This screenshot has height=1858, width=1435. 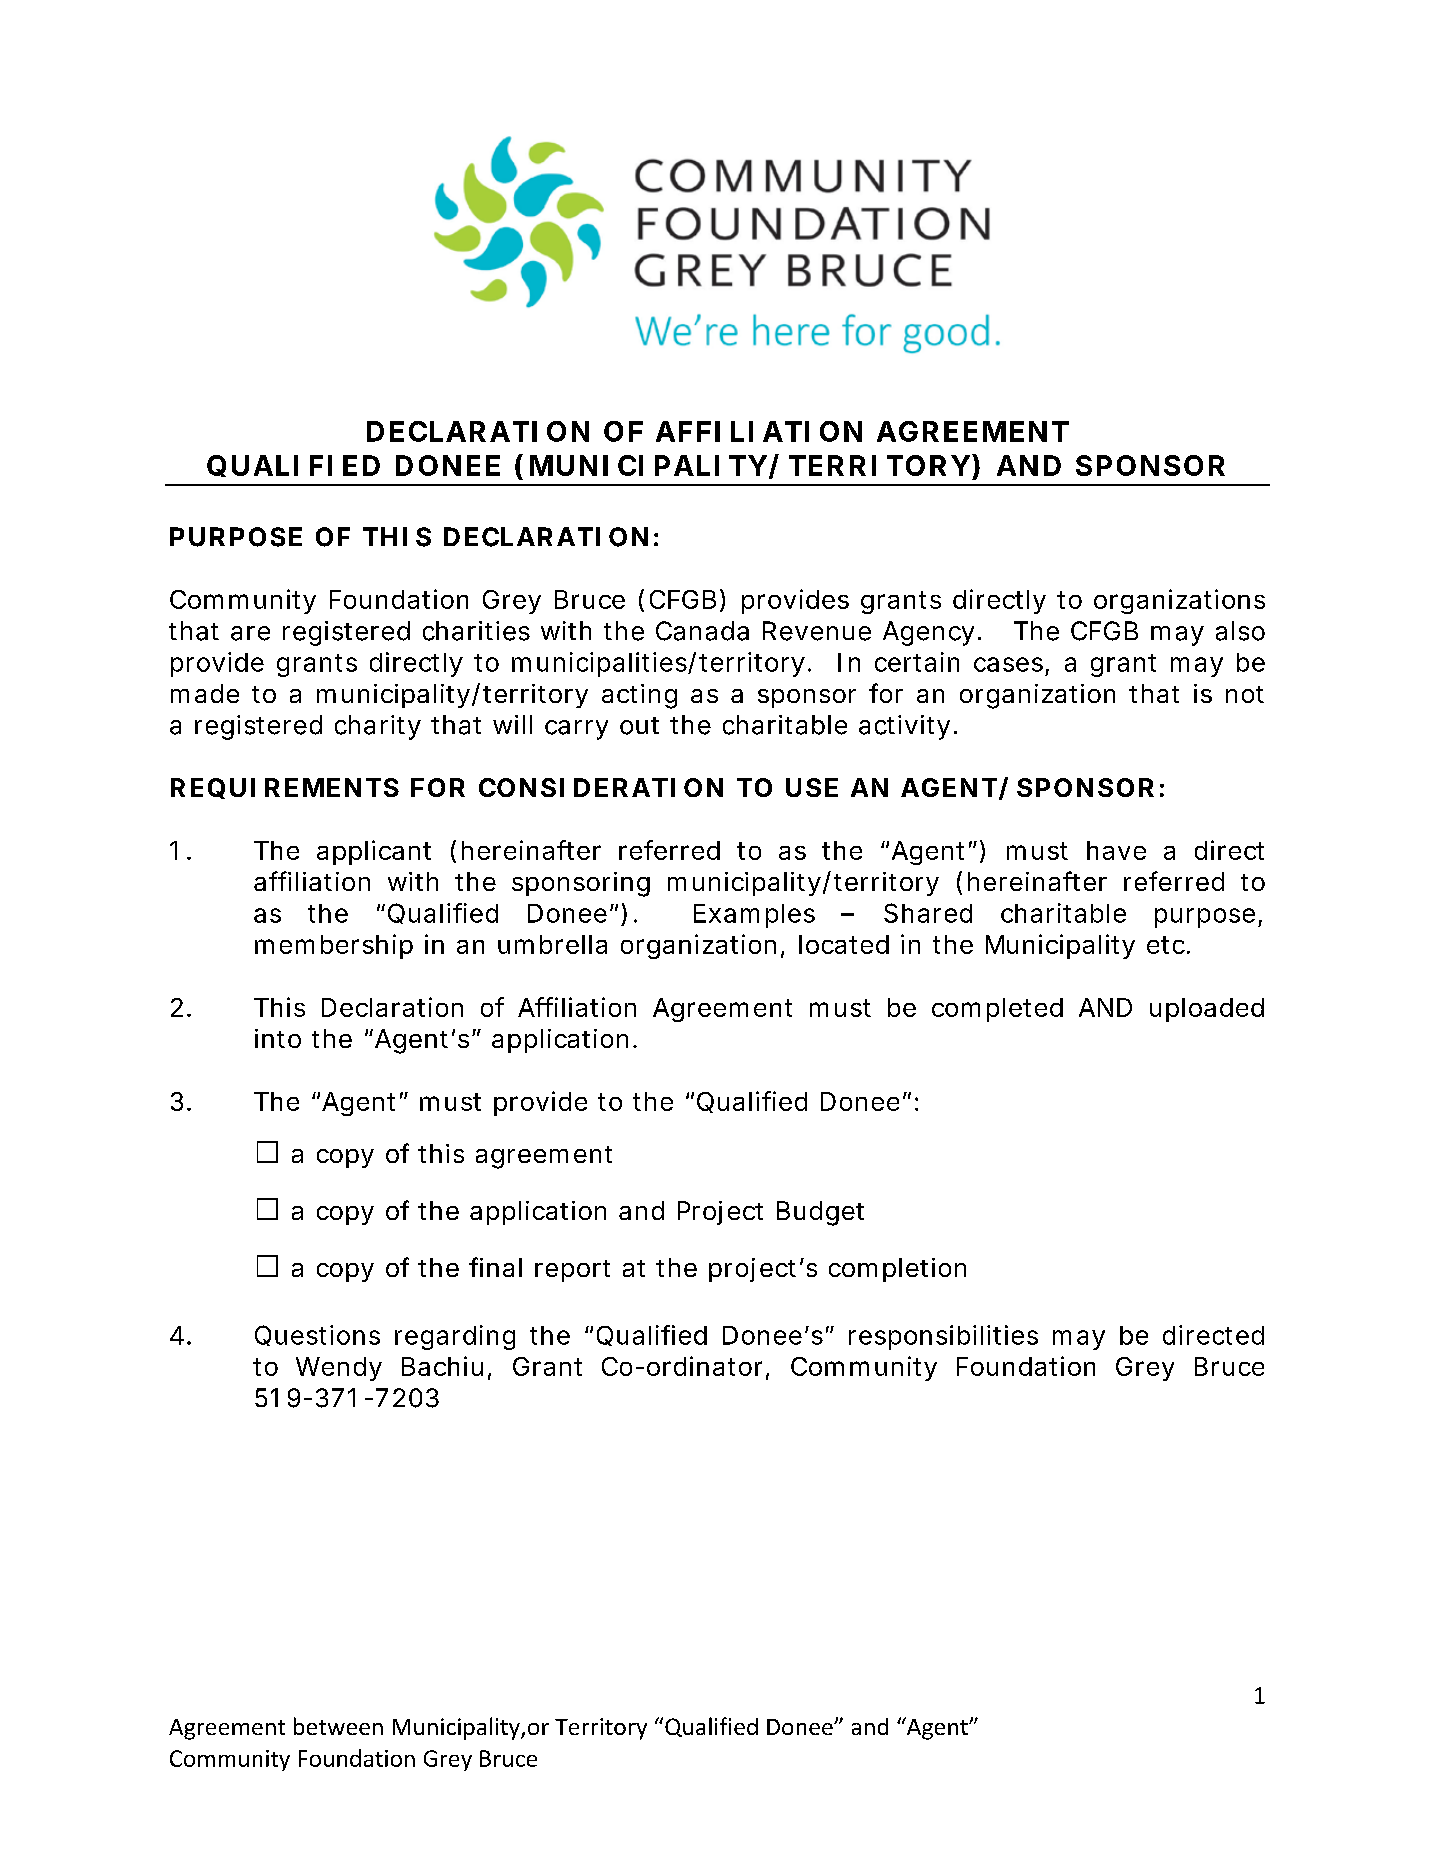 What do you see at coordinates (1168, 945) in the screenshot?
I see `etc` at bounding box center [1168, 945].
